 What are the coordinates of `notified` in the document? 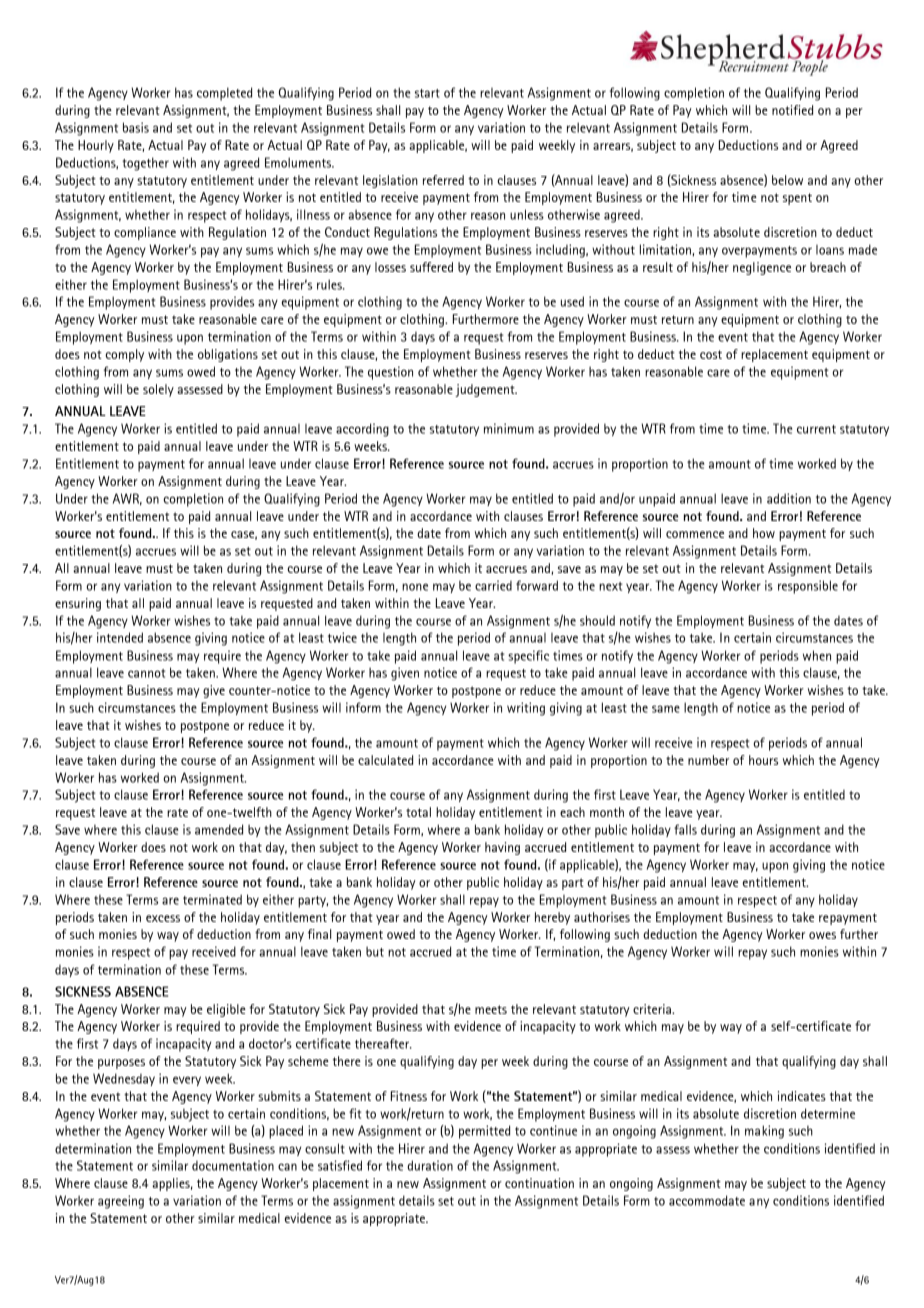 It's located at (792, 110).
